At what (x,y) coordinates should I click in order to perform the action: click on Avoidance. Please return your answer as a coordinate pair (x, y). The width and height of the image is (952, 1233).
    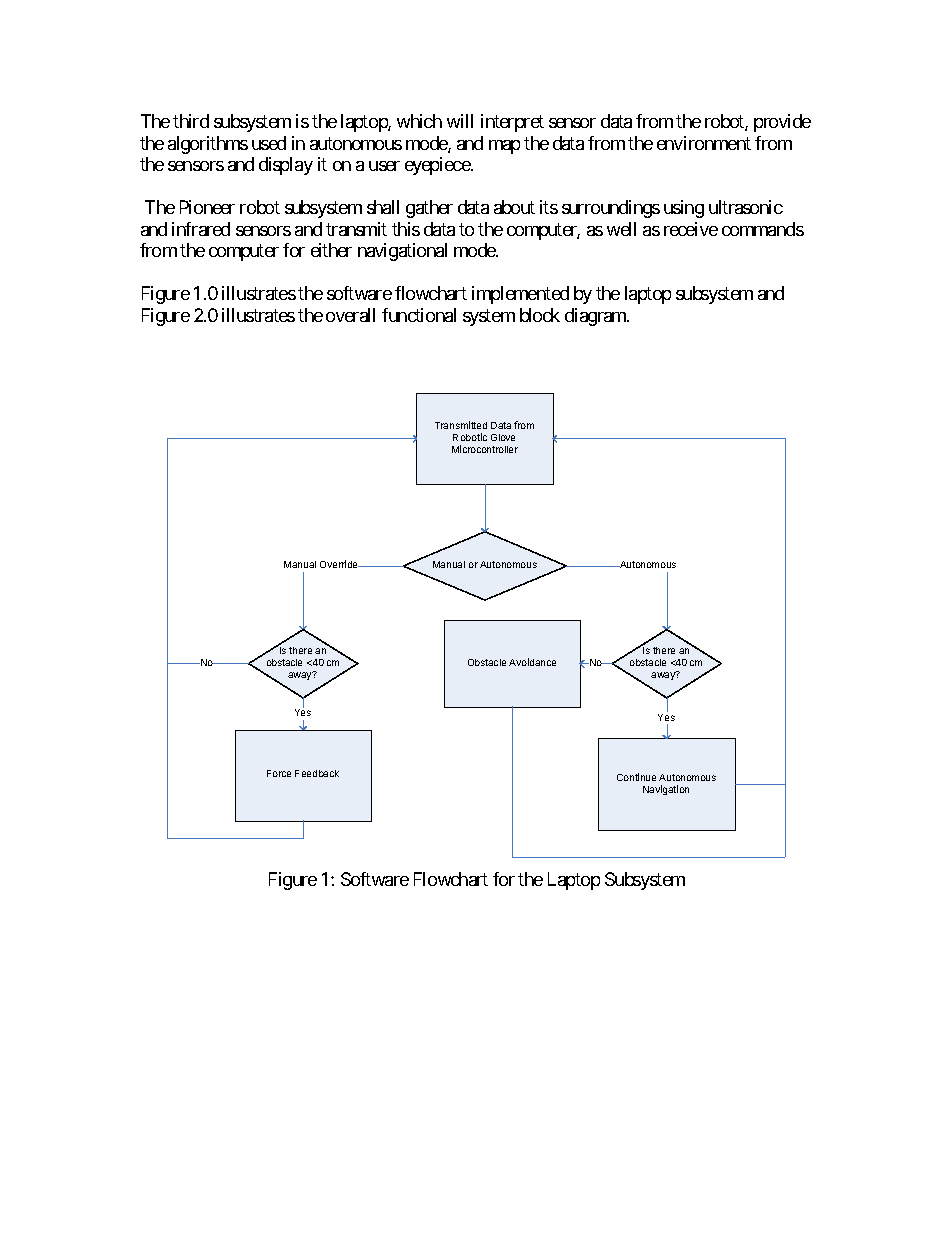
    Looking at the image, I should click on (532, 662).
